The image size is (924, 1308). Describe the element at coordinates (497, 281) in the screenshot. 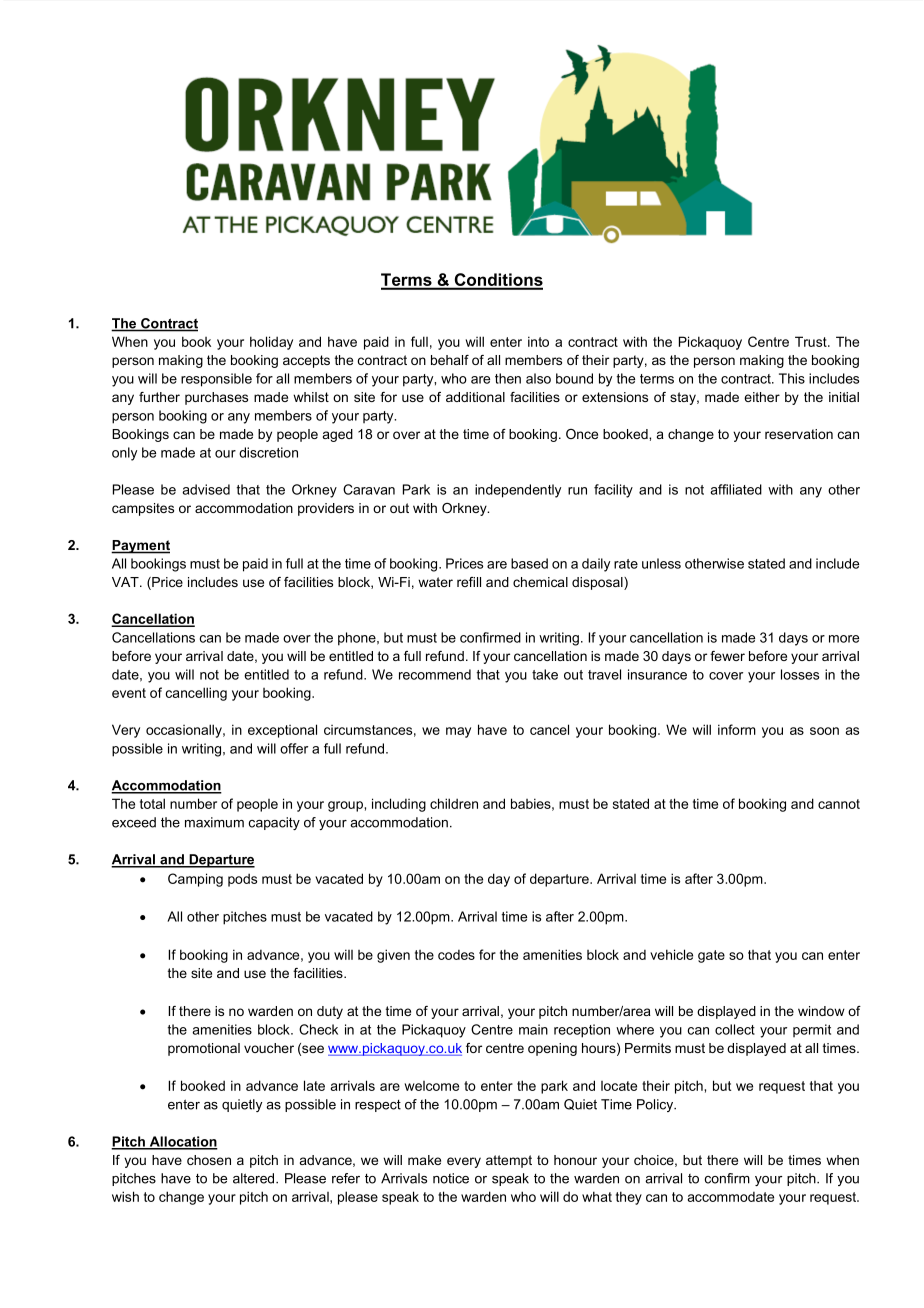

I see `Conditions` at that location.
